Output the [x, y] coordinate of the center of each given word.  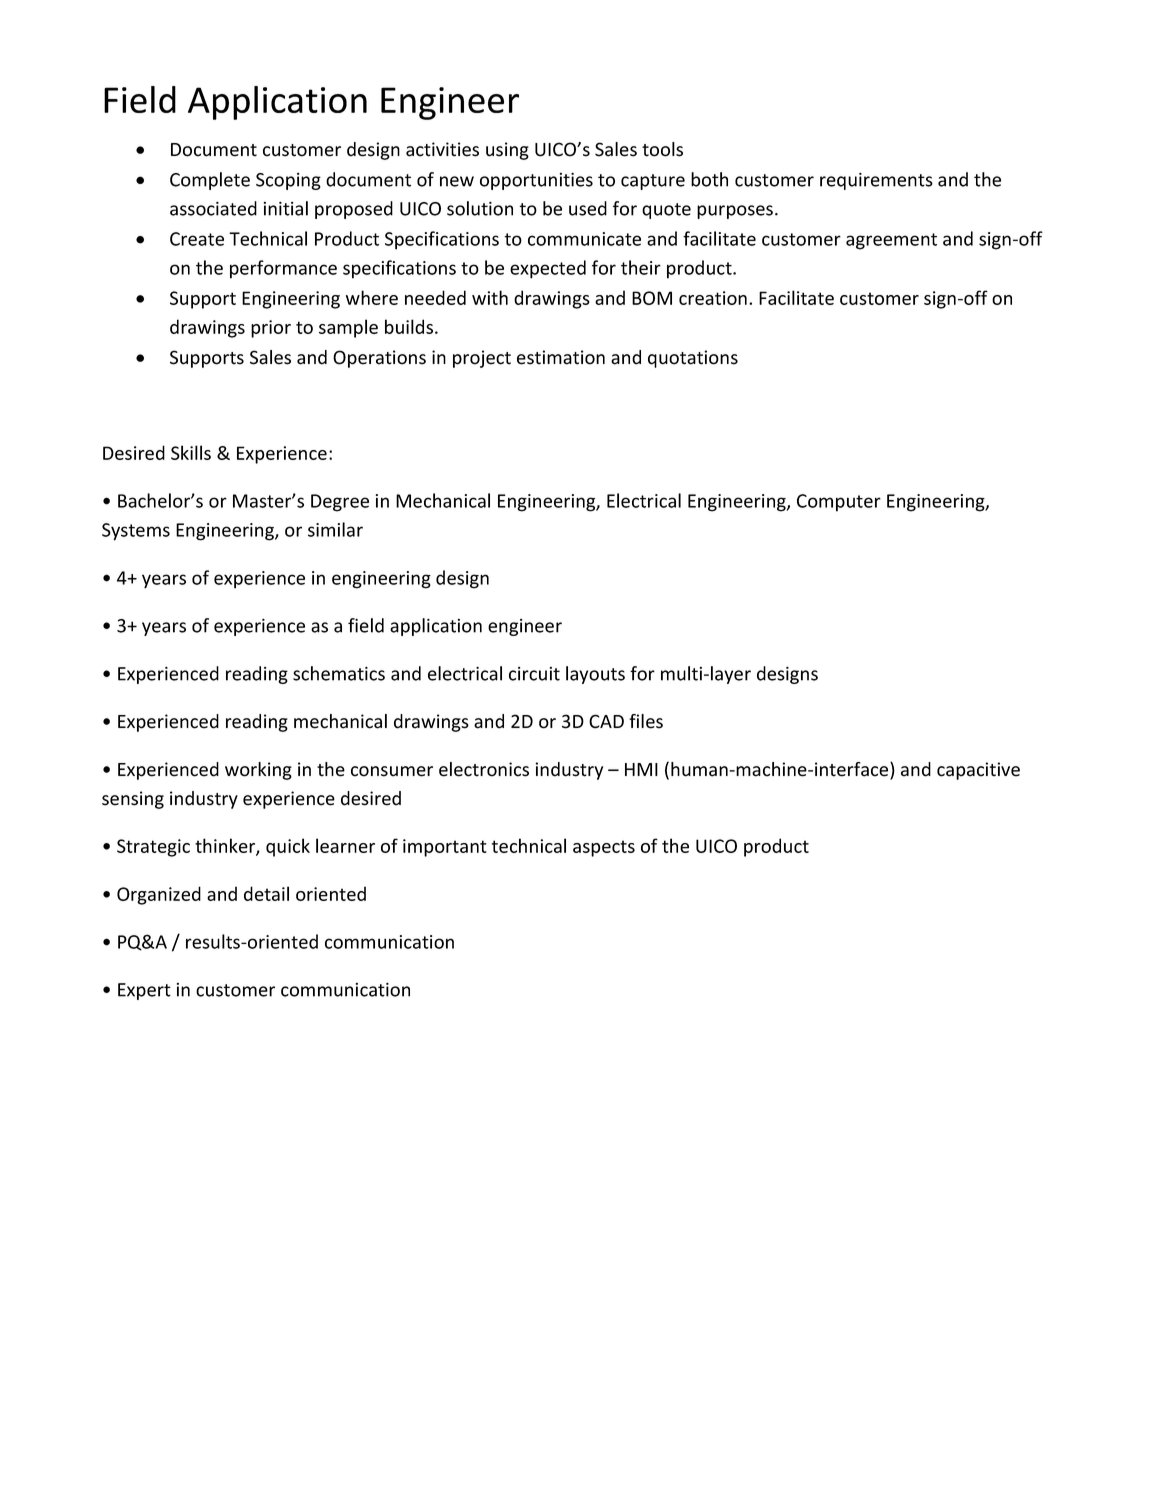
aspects [604, 848]
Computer [839, 503]
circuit [534, 674]
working [258, 771]
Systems [136, 532]
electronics [484, 769]
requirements [876, 181]
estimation [561, 357]
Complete [210, 181]
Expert [144, 991]
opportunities [536, 181]
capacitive [978, 771]
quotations [693, 359]
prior [271, 329]
